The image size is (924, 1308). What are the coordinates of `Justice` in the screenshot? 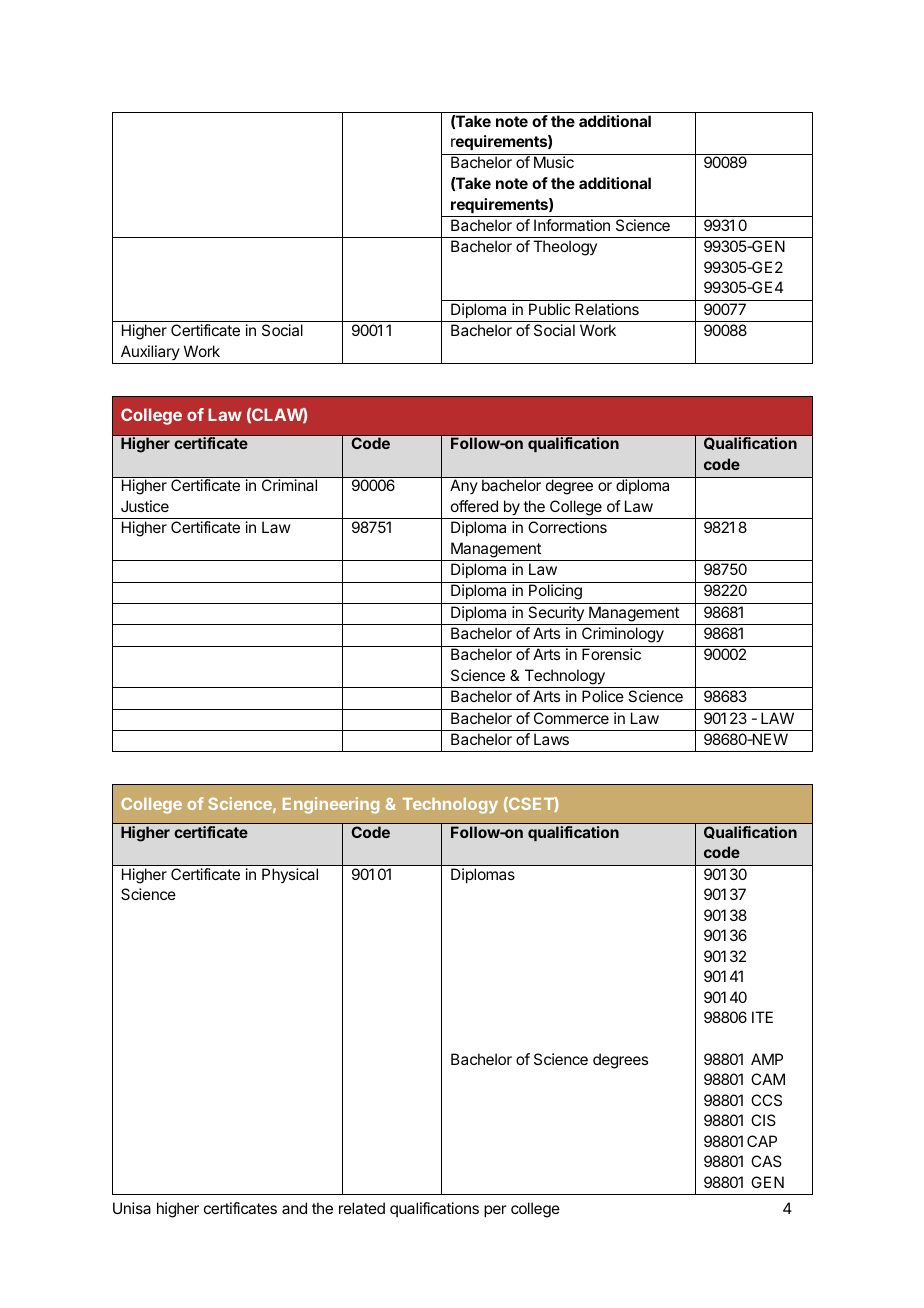 It's located at (145, 506).
